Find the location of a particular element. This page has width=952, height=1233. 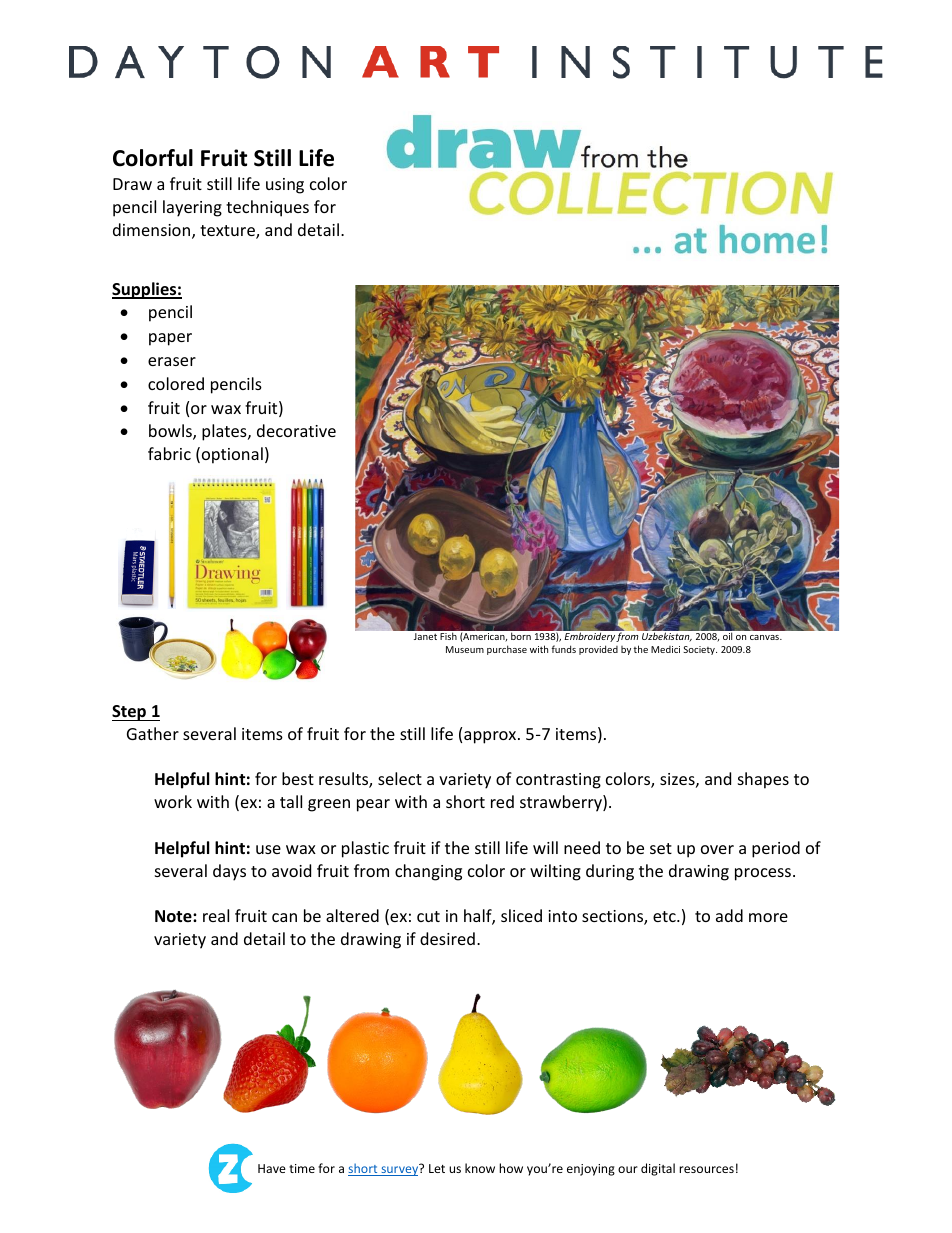

layering is located at coordinates (192, 208).
